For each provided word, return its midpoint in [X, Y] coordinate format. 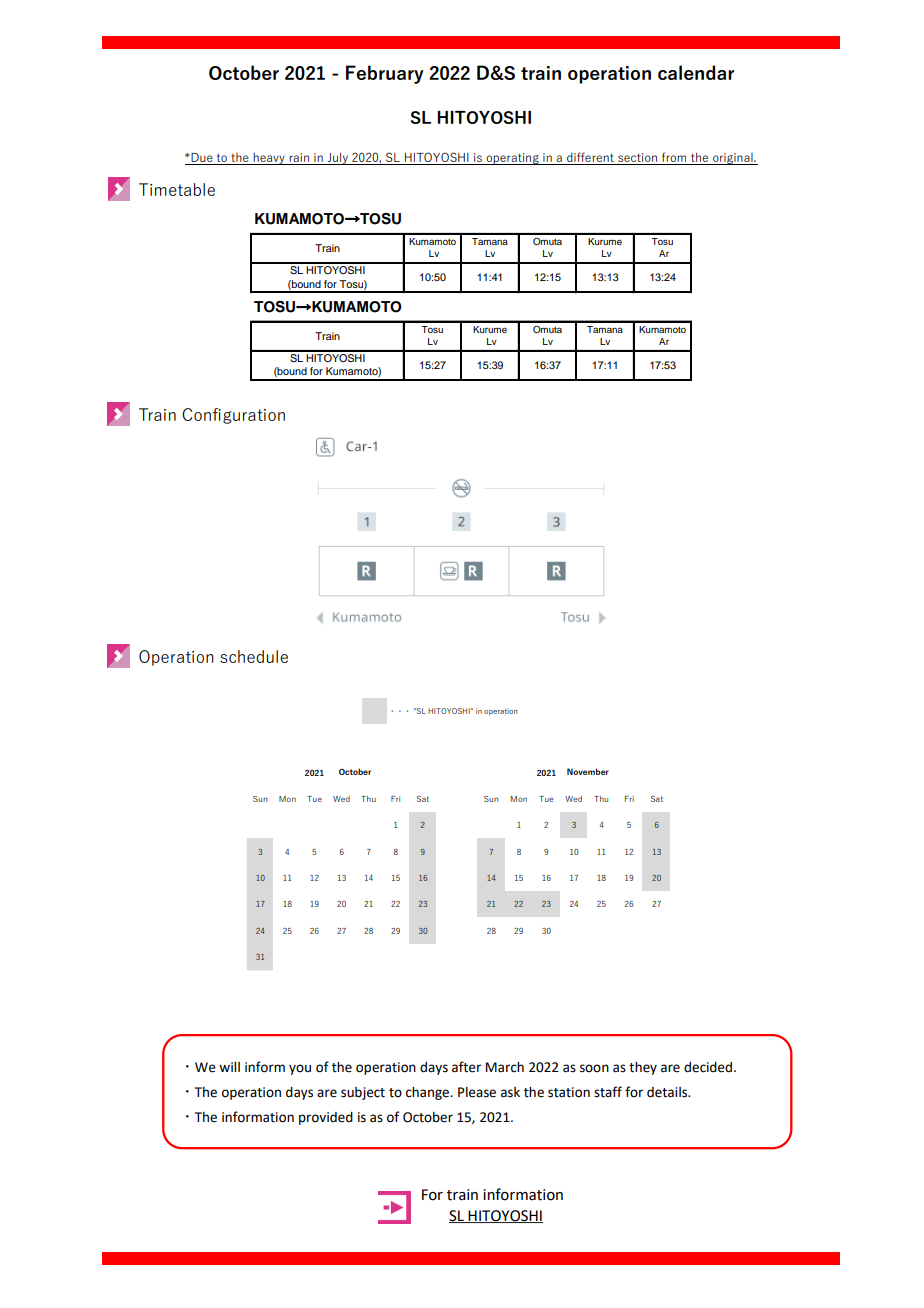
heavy [269, 159]
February [385, 74]
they [643, 1068]
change [429, 1093]
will [229, 1067]
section [637, 159]
